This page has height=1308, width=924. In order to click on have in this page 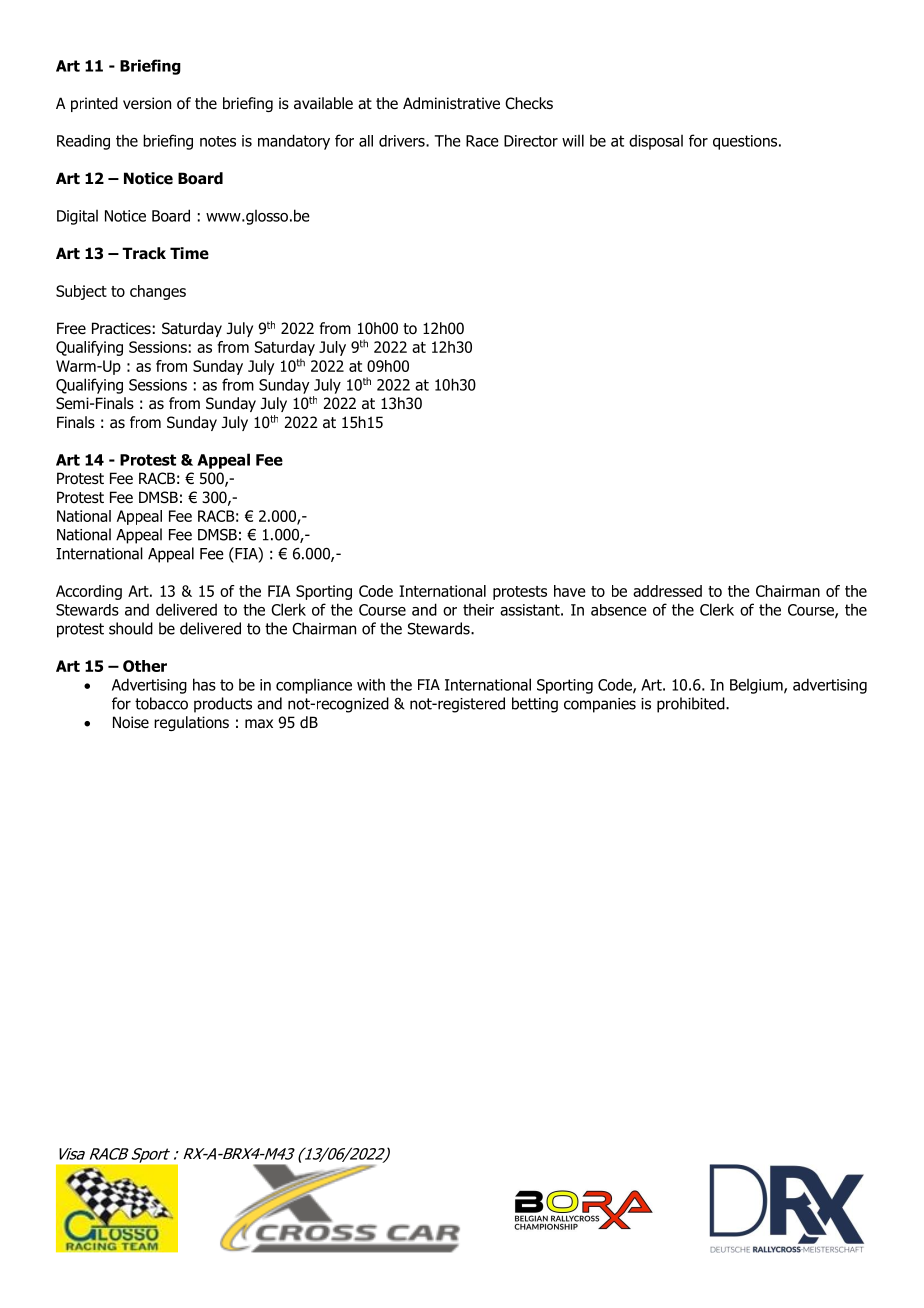, I will do `click(570, 591)`.
